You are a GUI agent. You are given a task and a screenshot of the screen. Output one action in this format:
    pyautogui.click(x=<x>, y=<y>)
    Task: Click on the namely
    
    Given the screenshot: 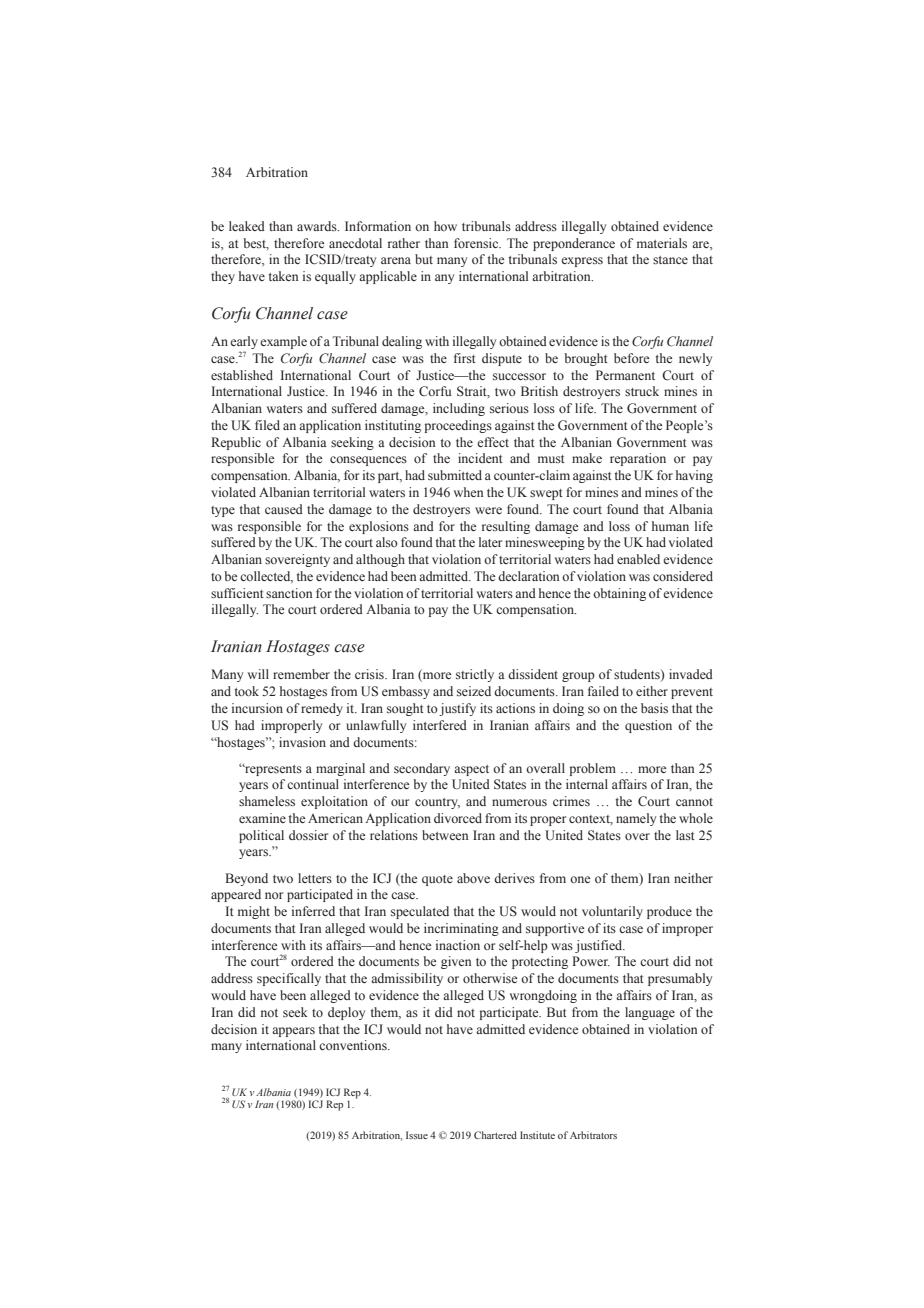 What is the action you would take?
    pyautogui.click(x=636, y=819)
